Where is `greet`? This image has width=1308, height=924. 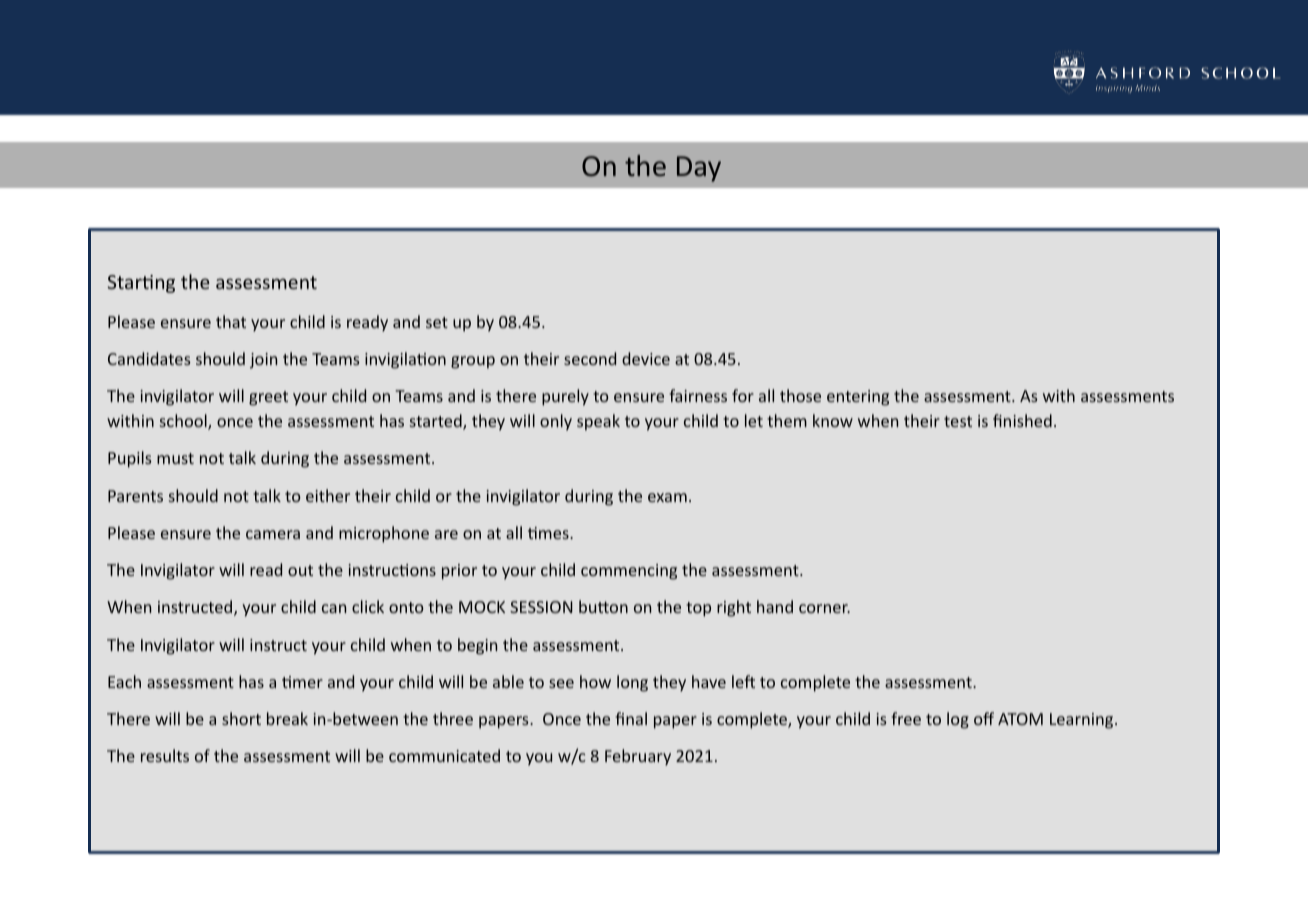
greet is located at coordinates (268, 398).
